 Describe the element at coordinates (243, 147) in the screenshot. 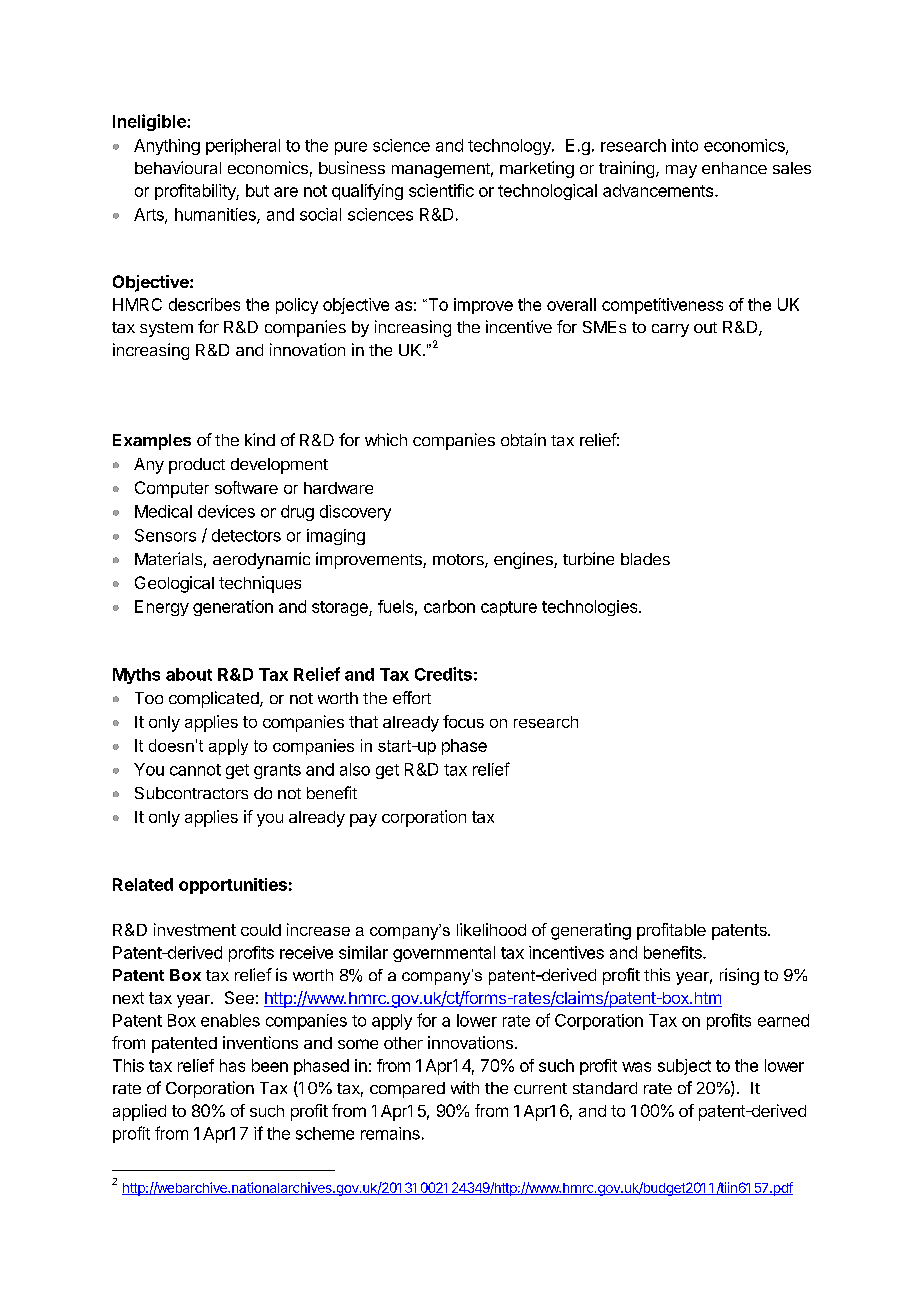

I see `peripheral` at that location.
